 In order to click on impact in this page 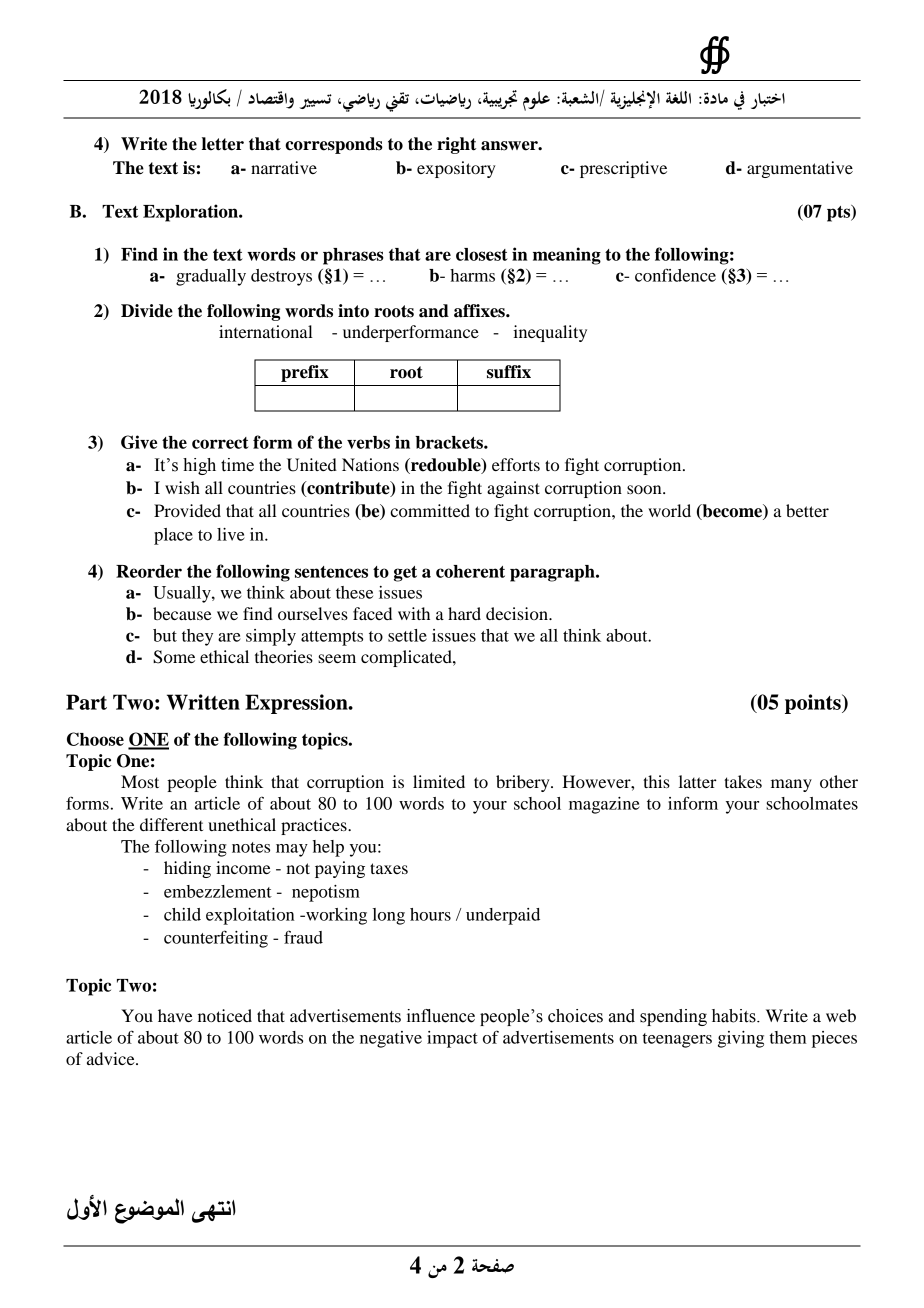, I will do `click(452, 1039)`.
